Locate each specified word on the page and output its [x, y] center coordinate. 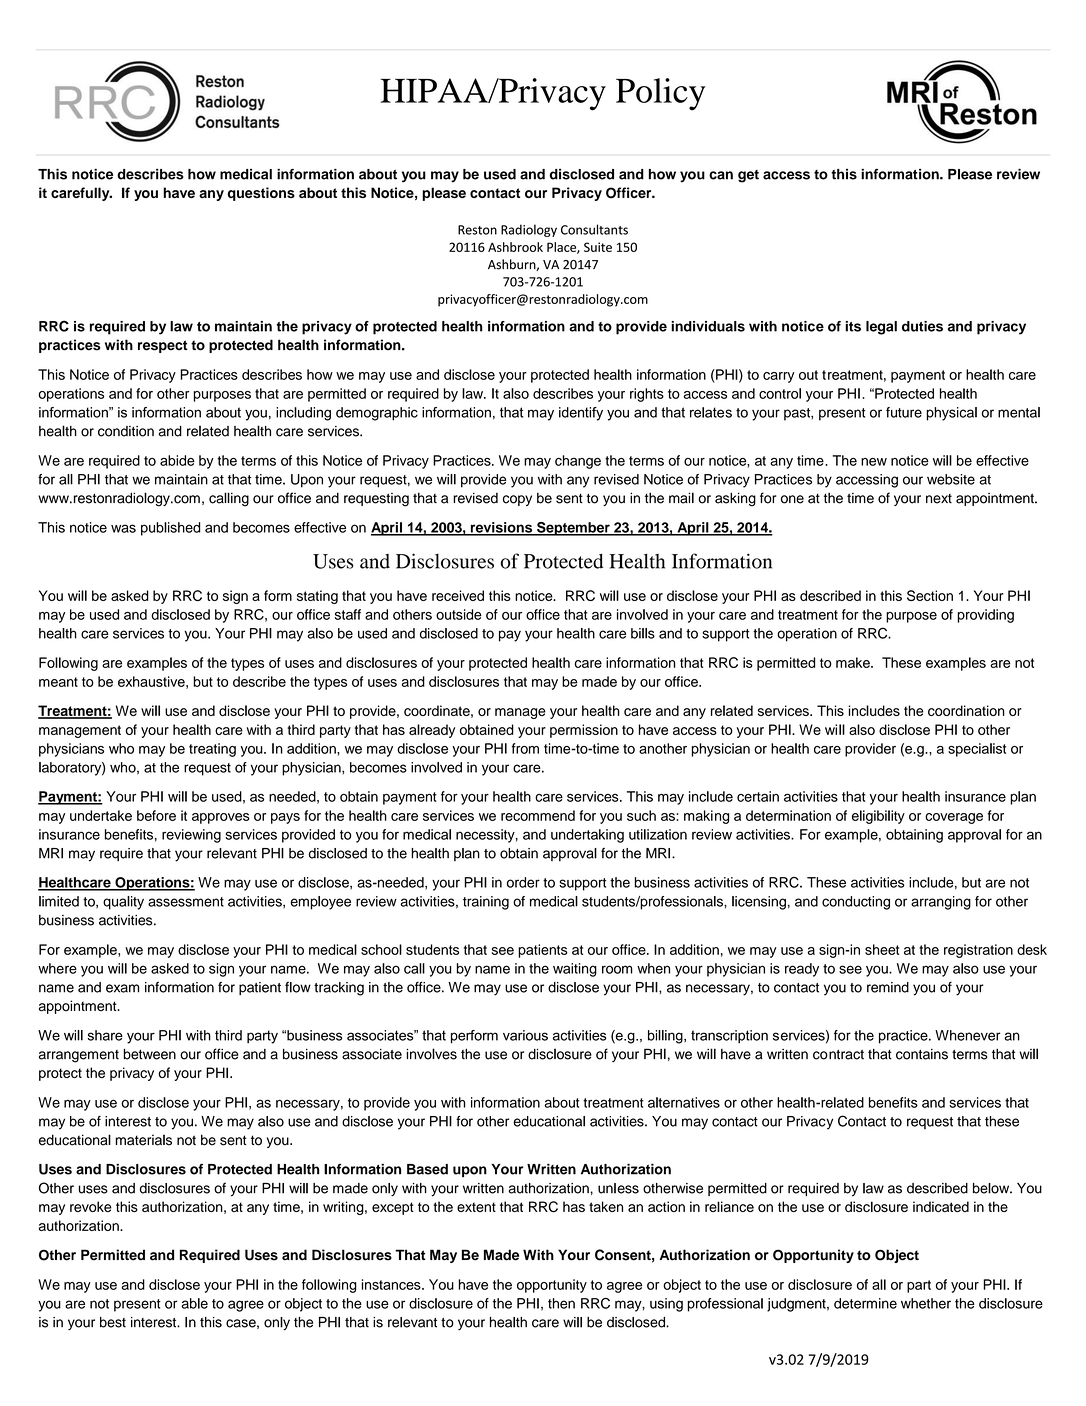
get [748, 176]
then [561, 1303]
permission [584, 731]
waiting [575, 970]
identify [581, 414]
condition [126, 431]
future [904, 412]
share [105, 1035]
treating [212, 750]
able [194, 1303]
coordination [966, 710]
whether [926, 1303]
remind [888, 987]
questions [261, 194]
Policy [660, 94]
